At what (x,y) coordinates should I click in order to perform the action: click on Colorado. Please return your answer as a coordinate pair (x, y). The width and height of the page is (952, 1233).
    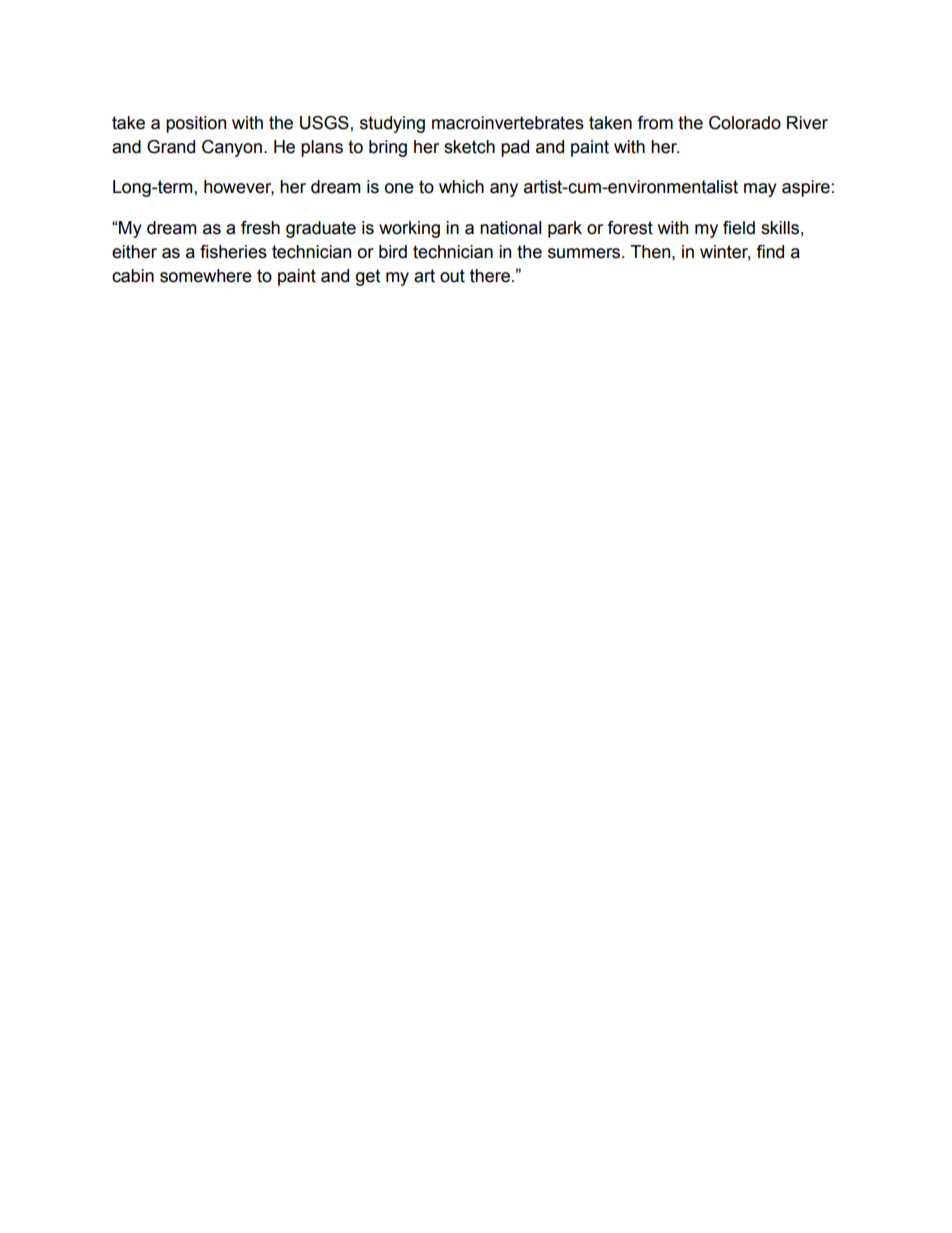
    Looking at the image, I should click on (745, 123).
